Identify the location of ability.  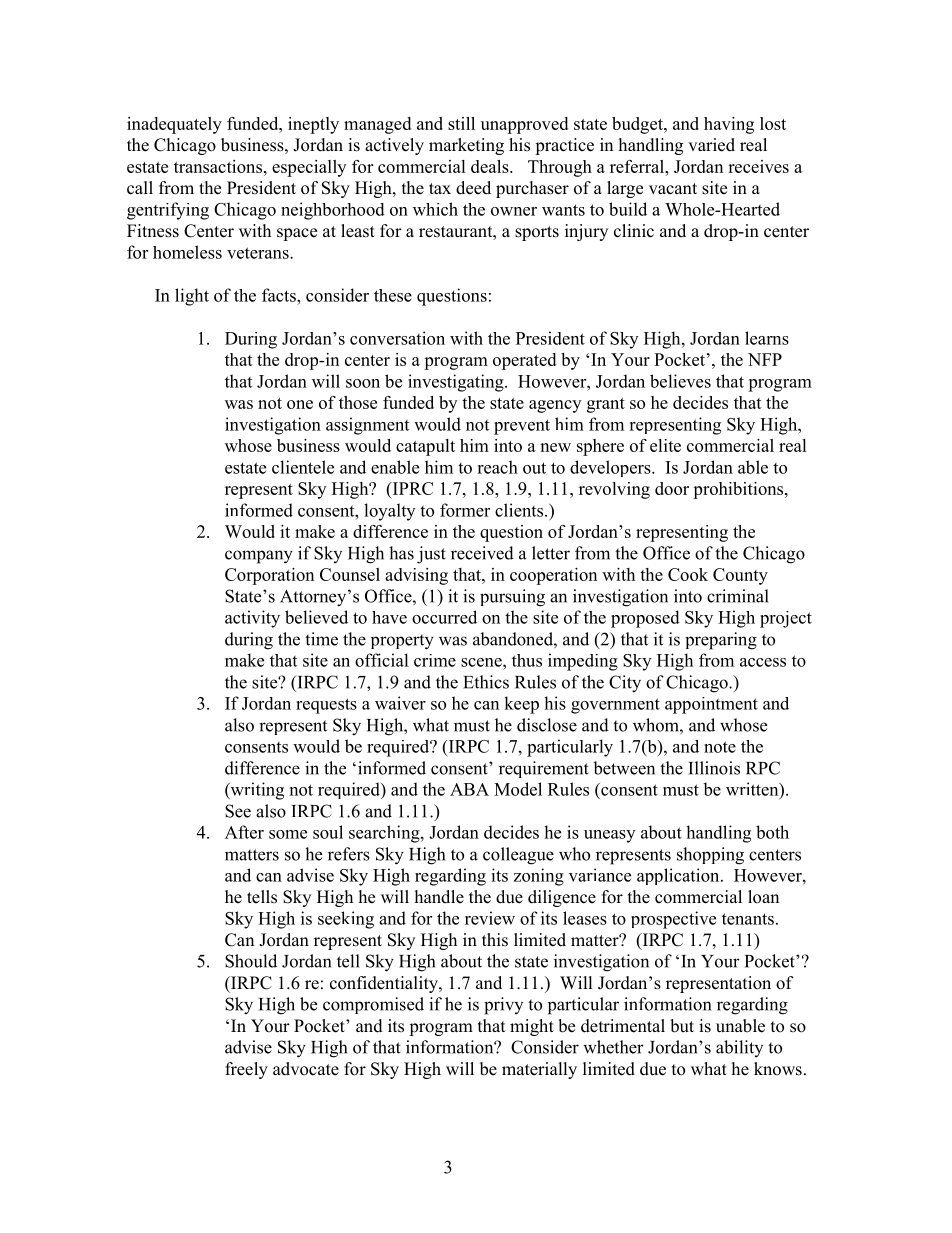
(739, 1048).
